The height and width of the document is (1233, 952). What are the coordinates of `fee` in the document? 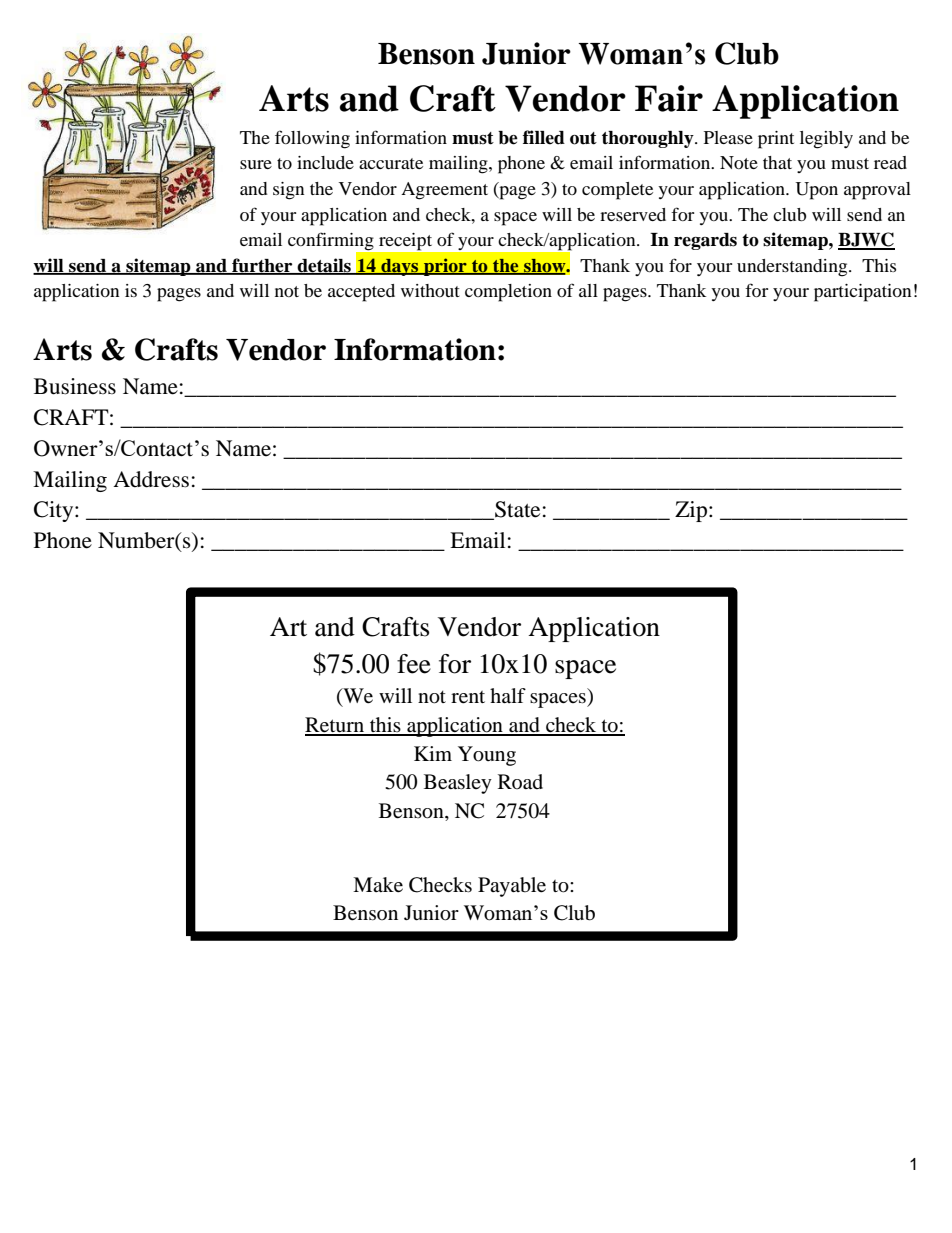 It's located at (414, 664).
